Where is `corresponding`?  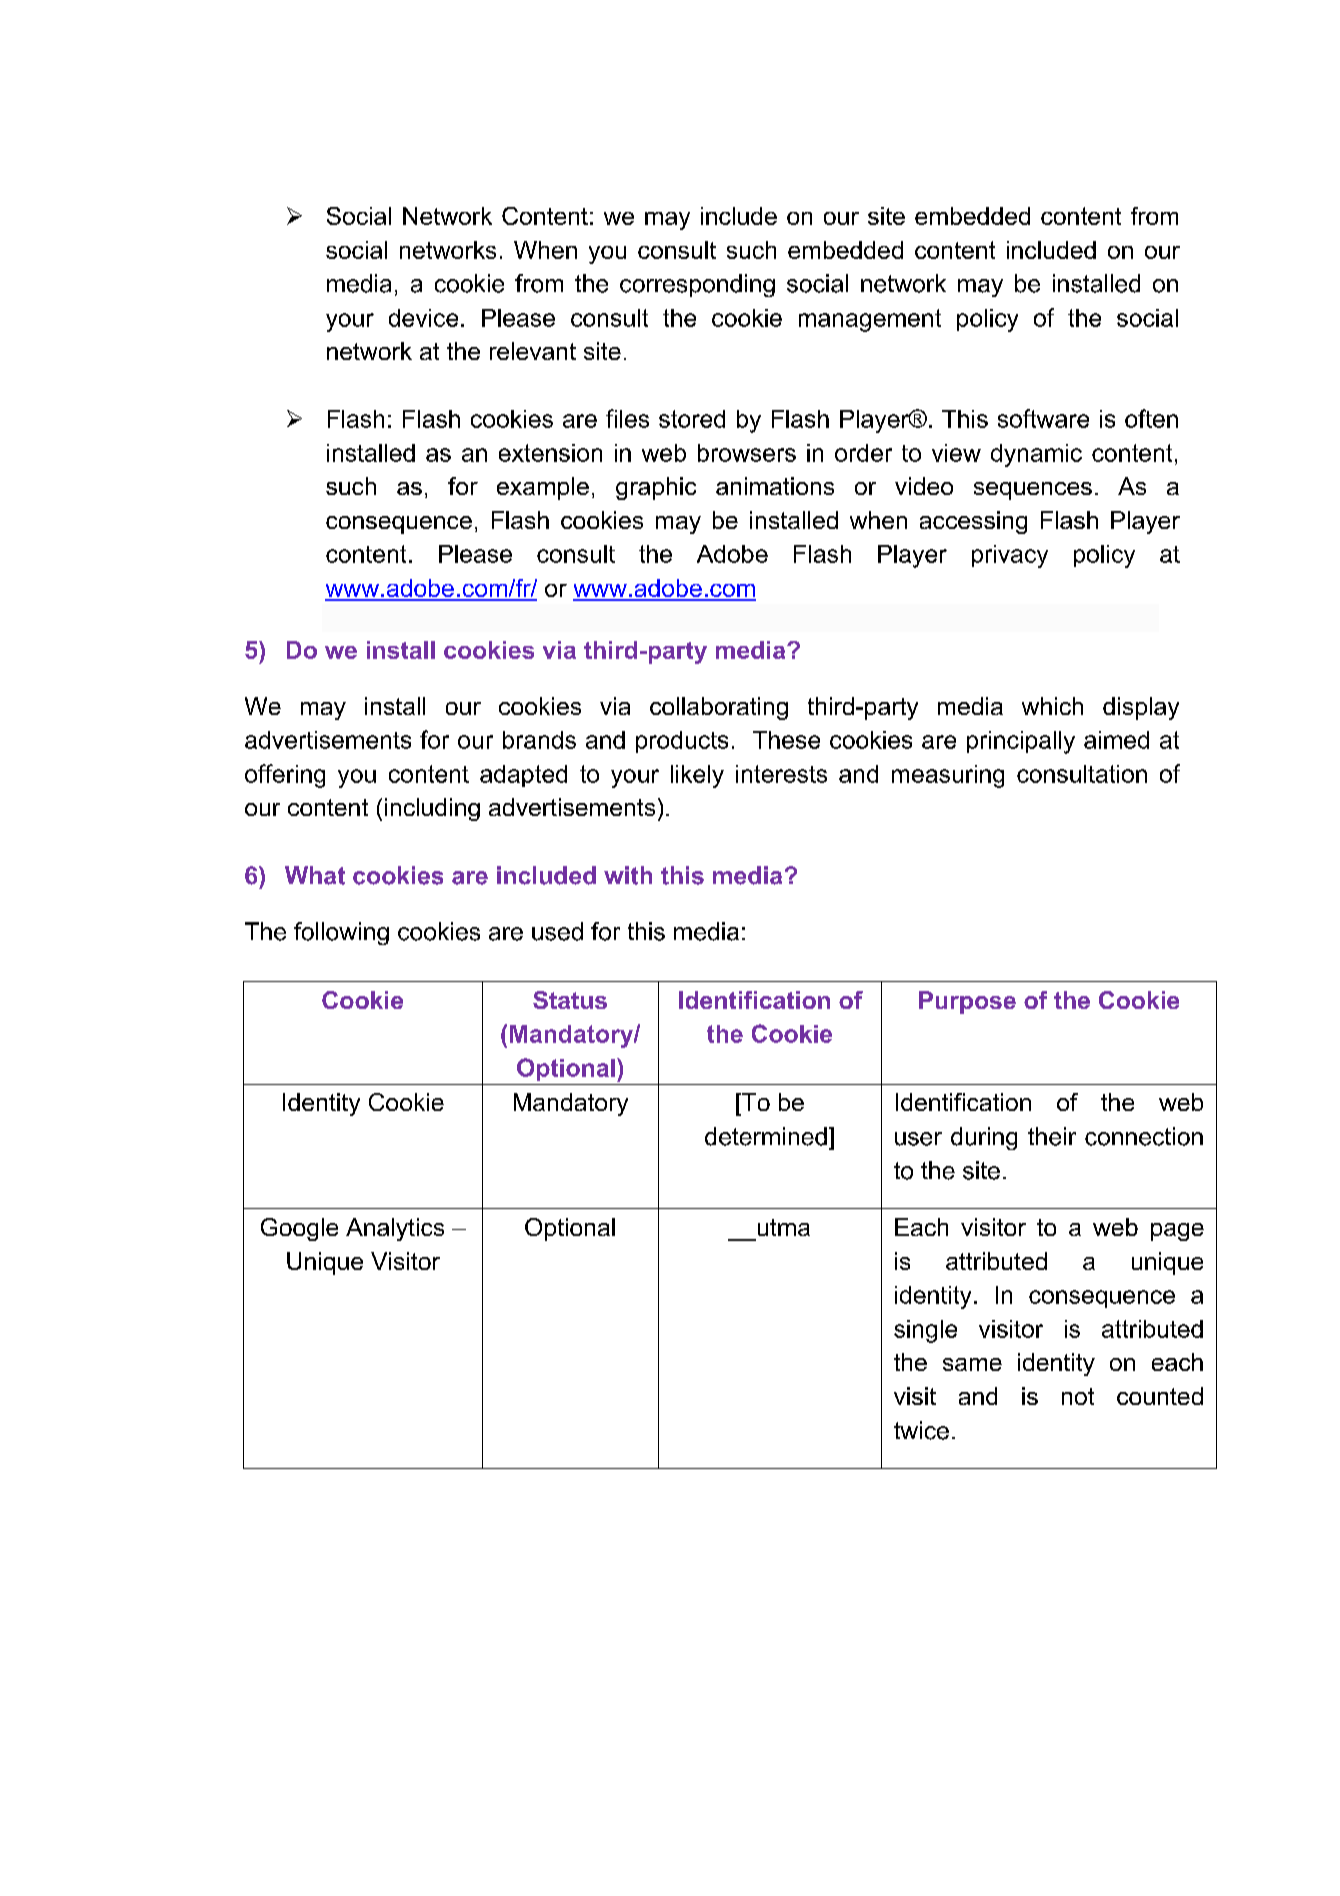 corresponding is located at coordinates (697, 285).
